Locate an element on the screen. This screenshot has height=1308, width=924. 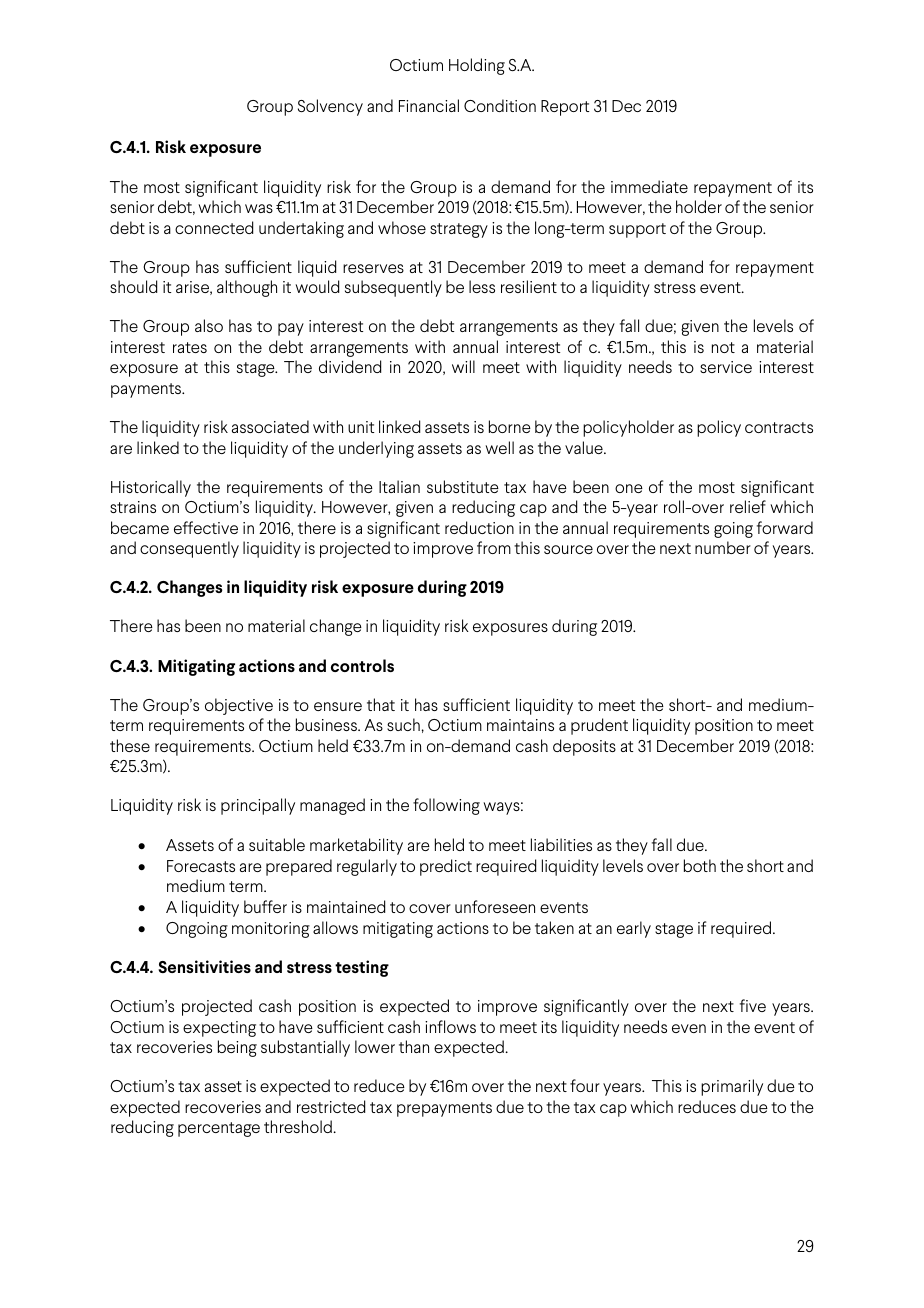
following is located at coordinates (446, 806).
